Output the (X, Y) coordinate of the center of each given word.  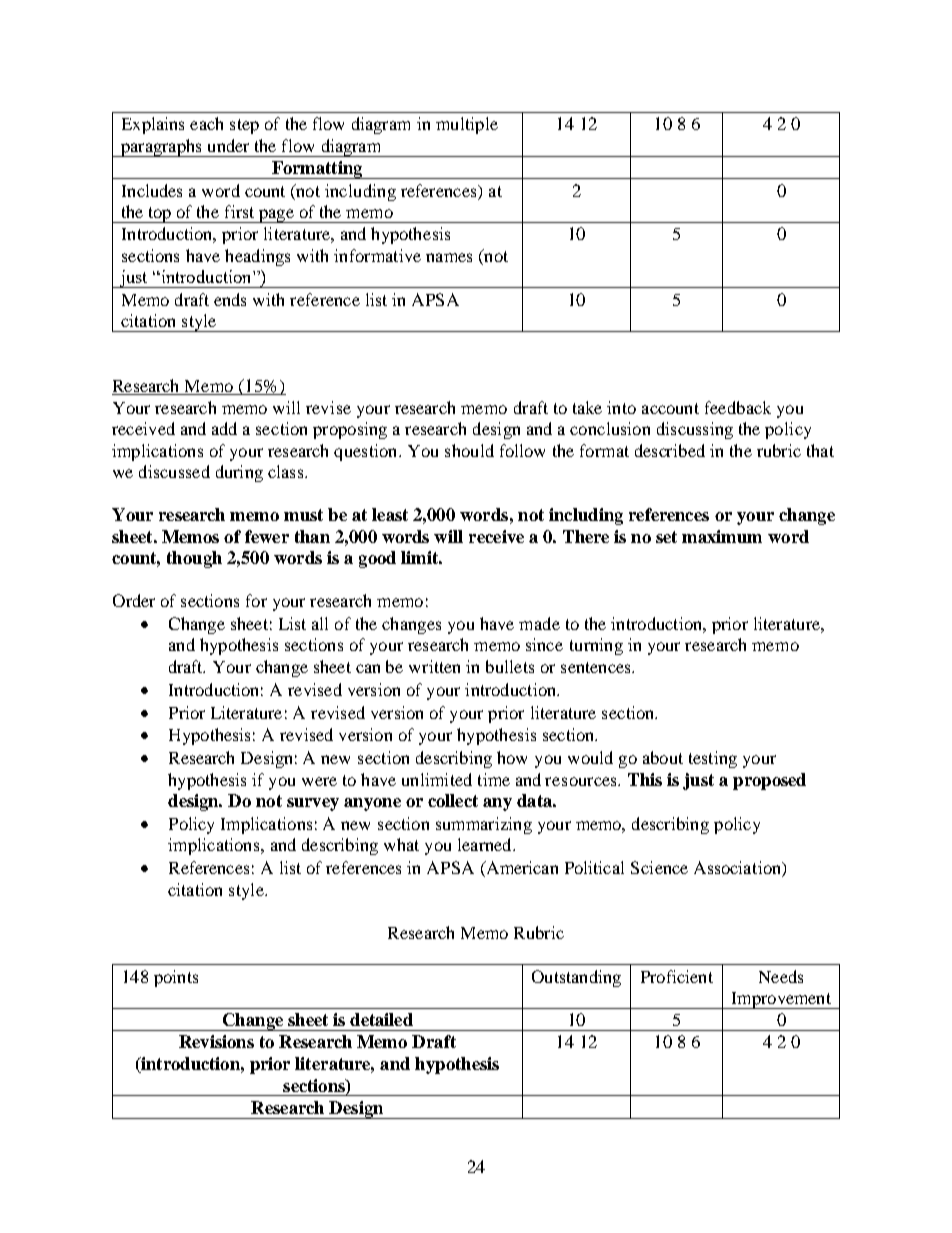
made (539, 623)
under (228, 145)
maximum (722, 536)
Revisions (216, 1041)
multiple (467, 125)
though (194, 559)
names (449, 257)
